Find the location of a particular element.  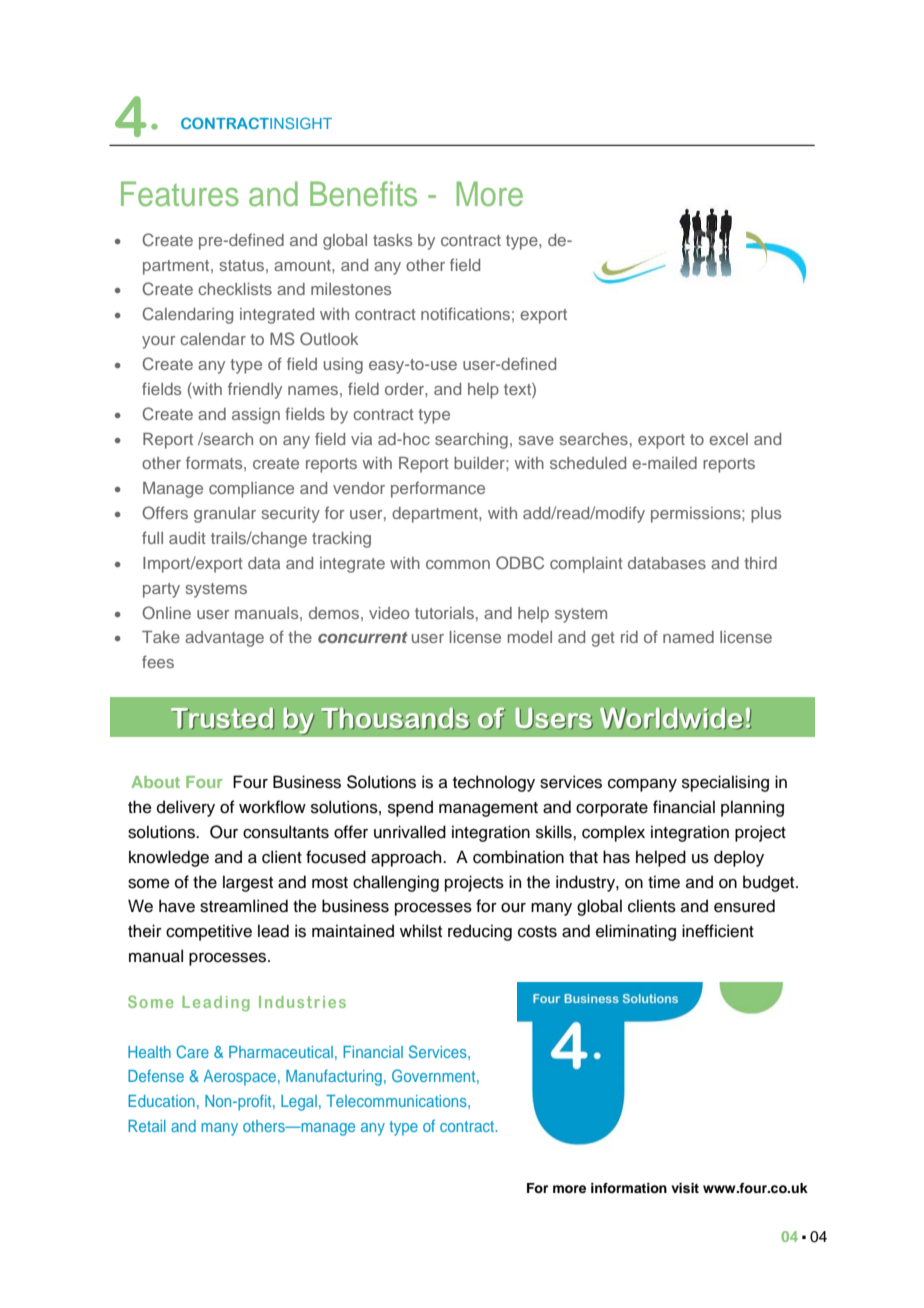

inefficient is located at coordinates (718, 931).
